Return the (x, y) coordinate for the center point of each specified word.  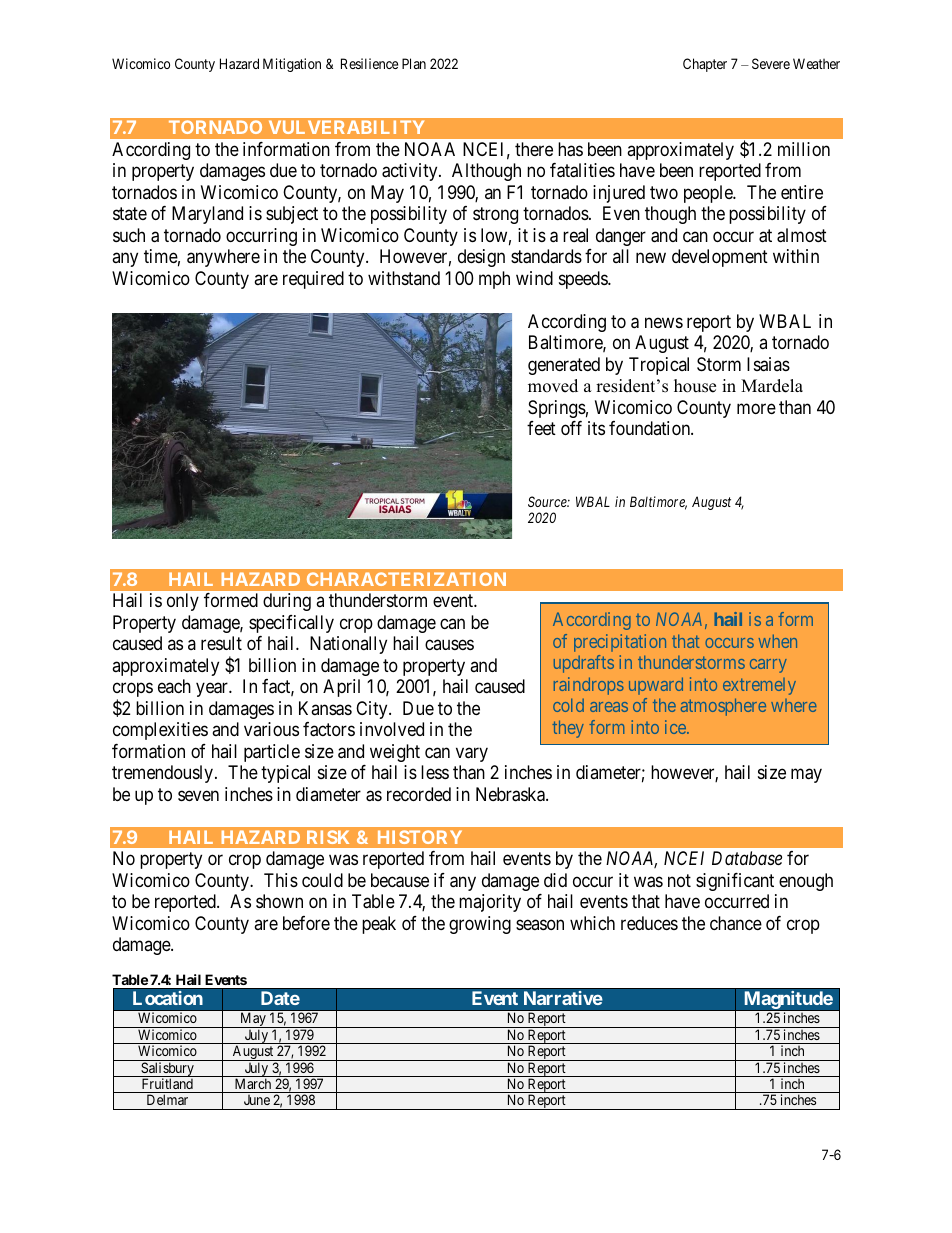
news (664, 322)
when (778, 641)
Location (168, 998)
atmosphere (723, 707)
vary (472, 754)
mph (494, 280)
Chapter (705, 65)
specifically (291, 624)
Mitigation (292, 65)
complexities (160, 731)
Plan (414, 63)
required (313, 280)
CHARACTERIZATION (406, 579)
